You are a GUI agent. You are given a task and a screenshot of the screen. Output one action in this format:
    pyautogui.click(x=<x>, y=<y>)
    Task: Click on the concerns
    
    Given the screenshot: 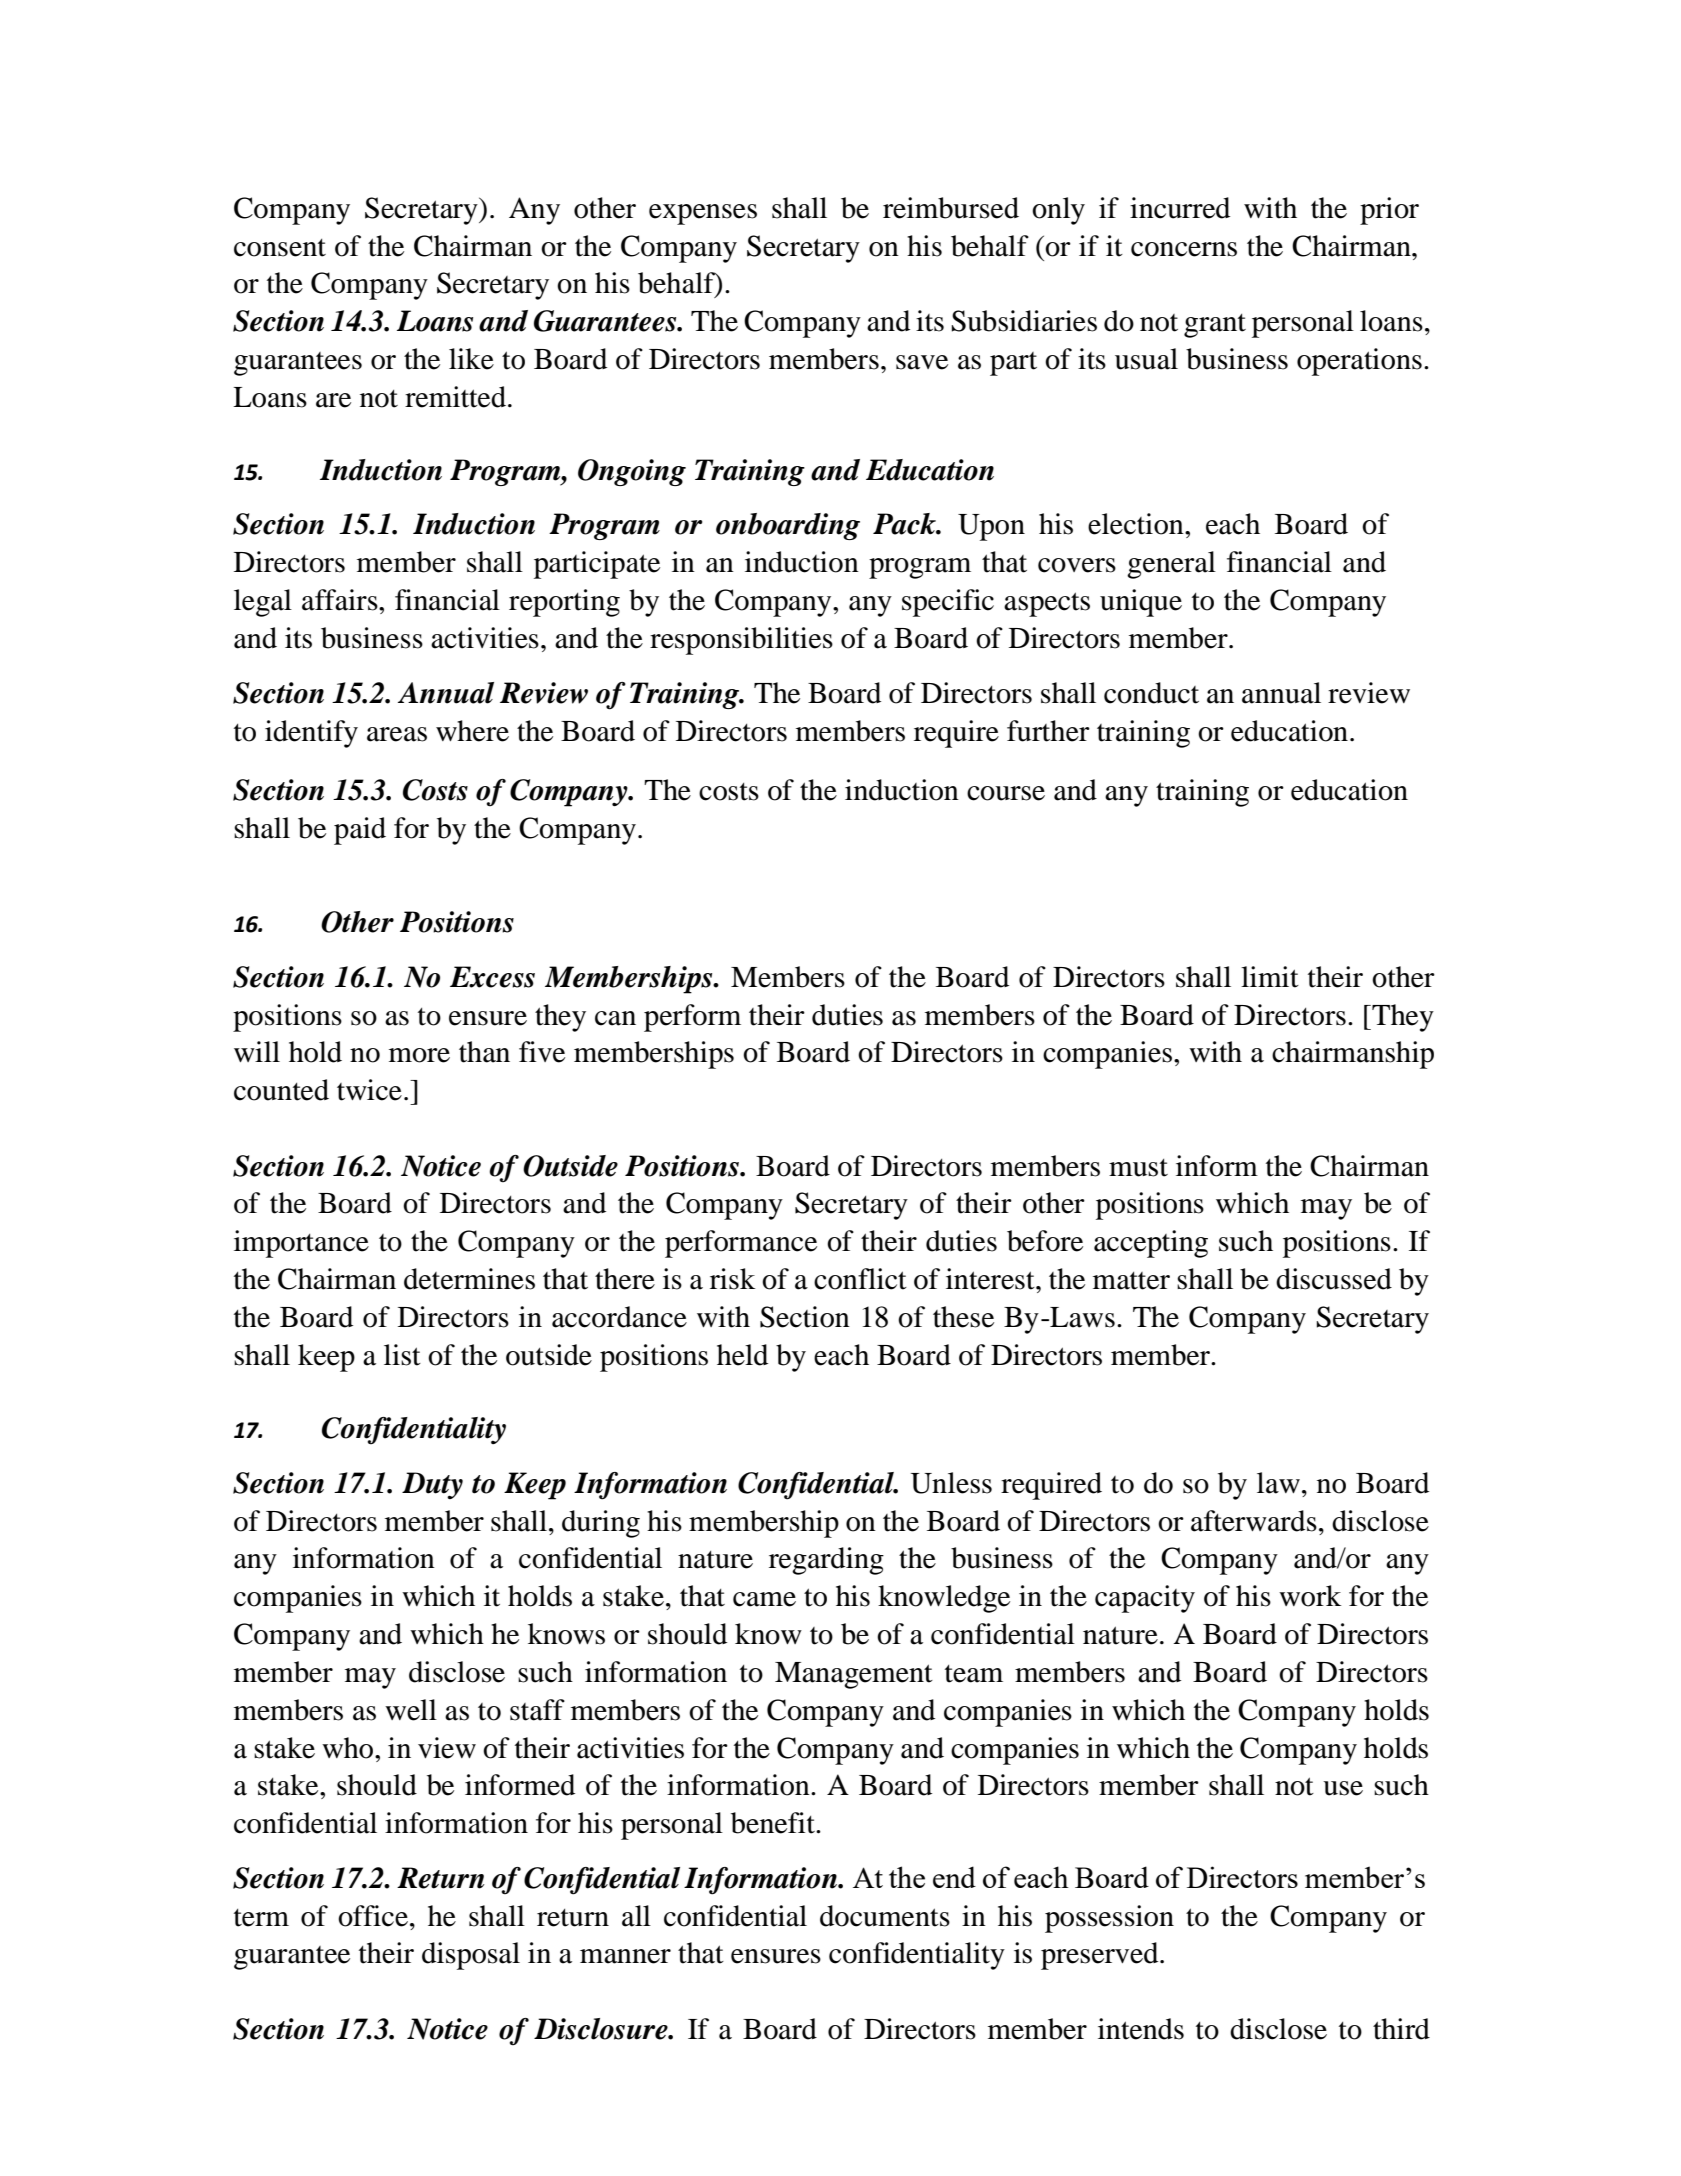 What is the action you would take?
    pyautogui.click(x=1184, y=249)
